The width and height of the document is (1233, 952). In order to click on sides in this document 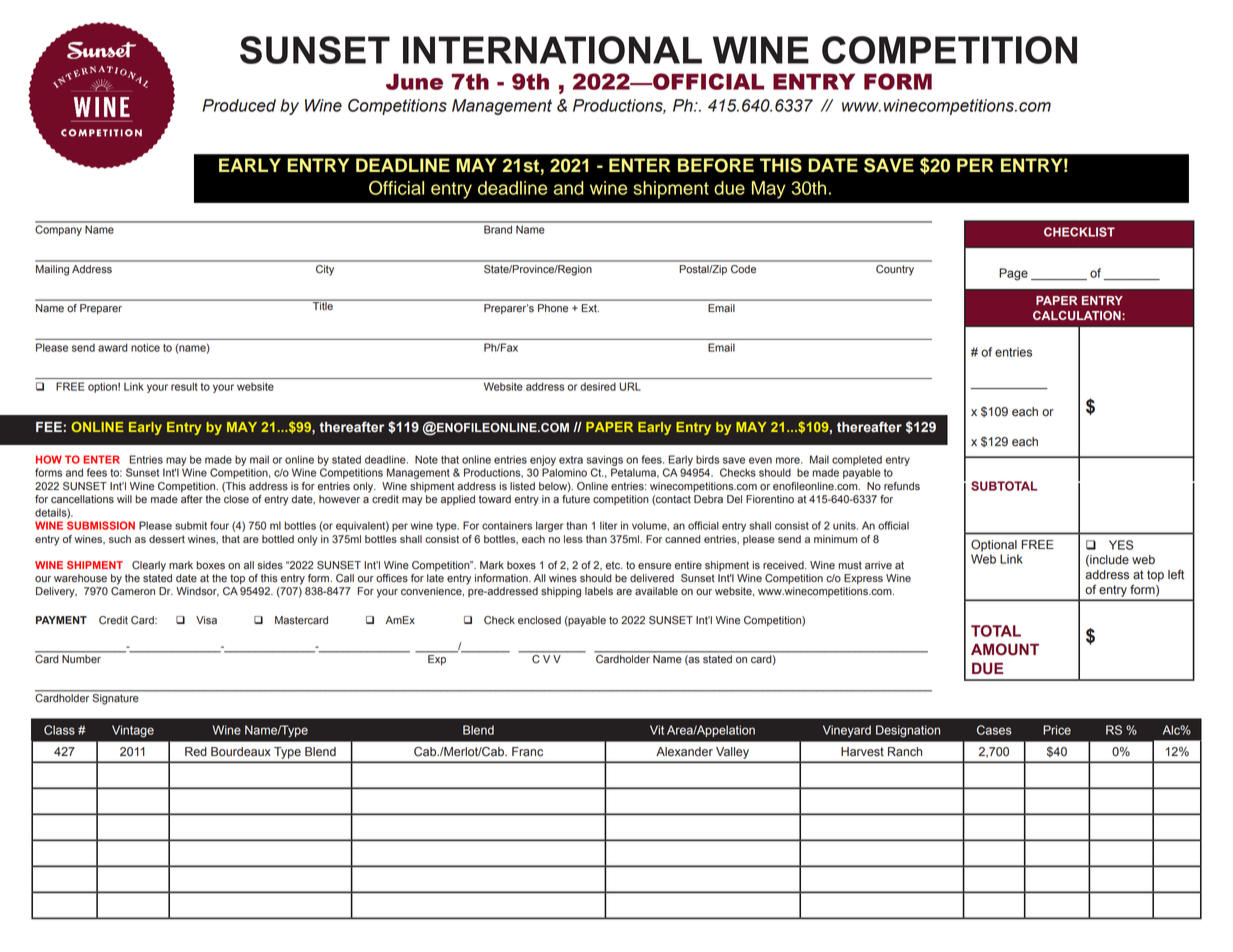, I will do `click(270, 565)`.
